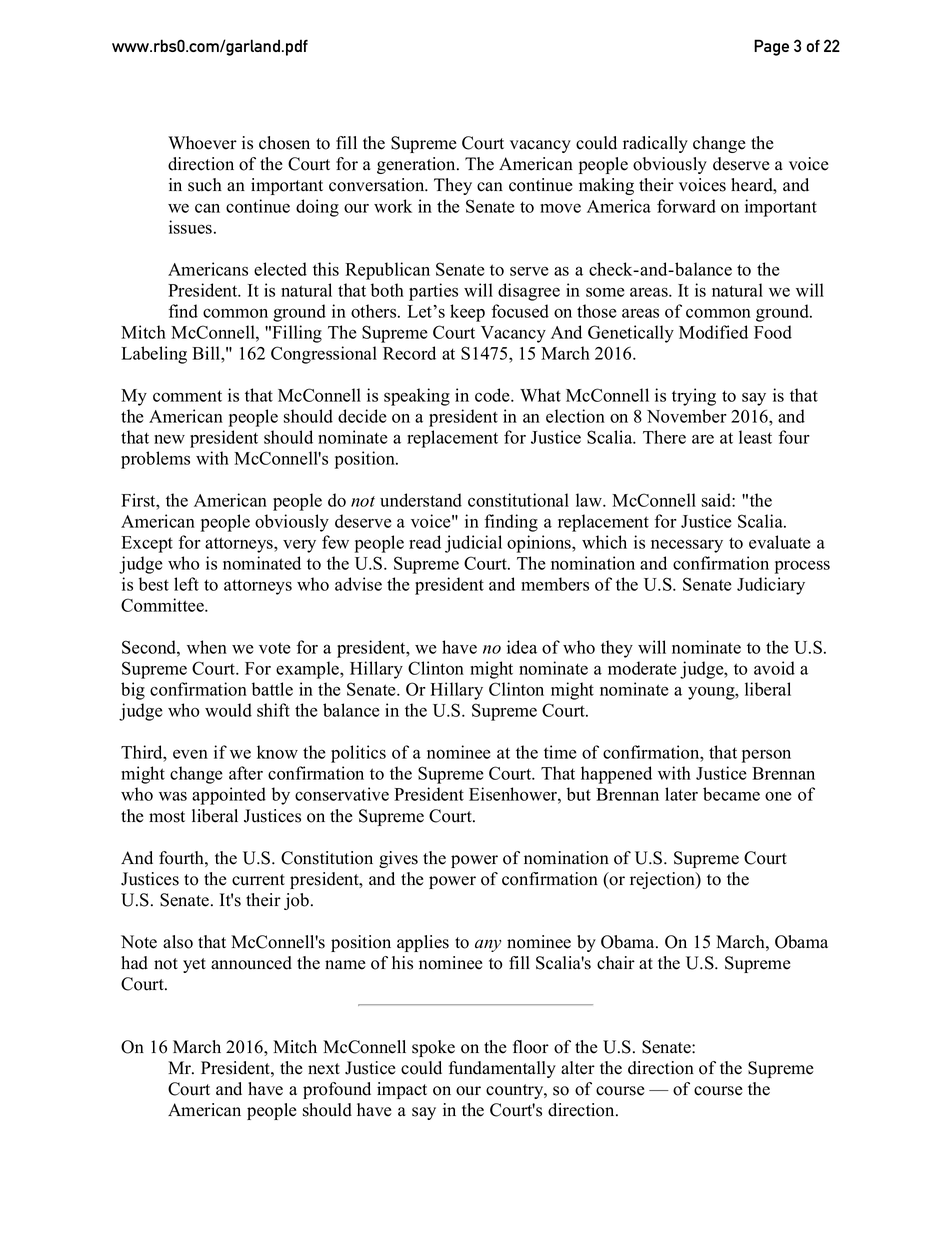 The width and height of the screenshot is (952, 1233). Describe the element at coordinates (417, 165) in the screenshot. I see `generation` at that location.
